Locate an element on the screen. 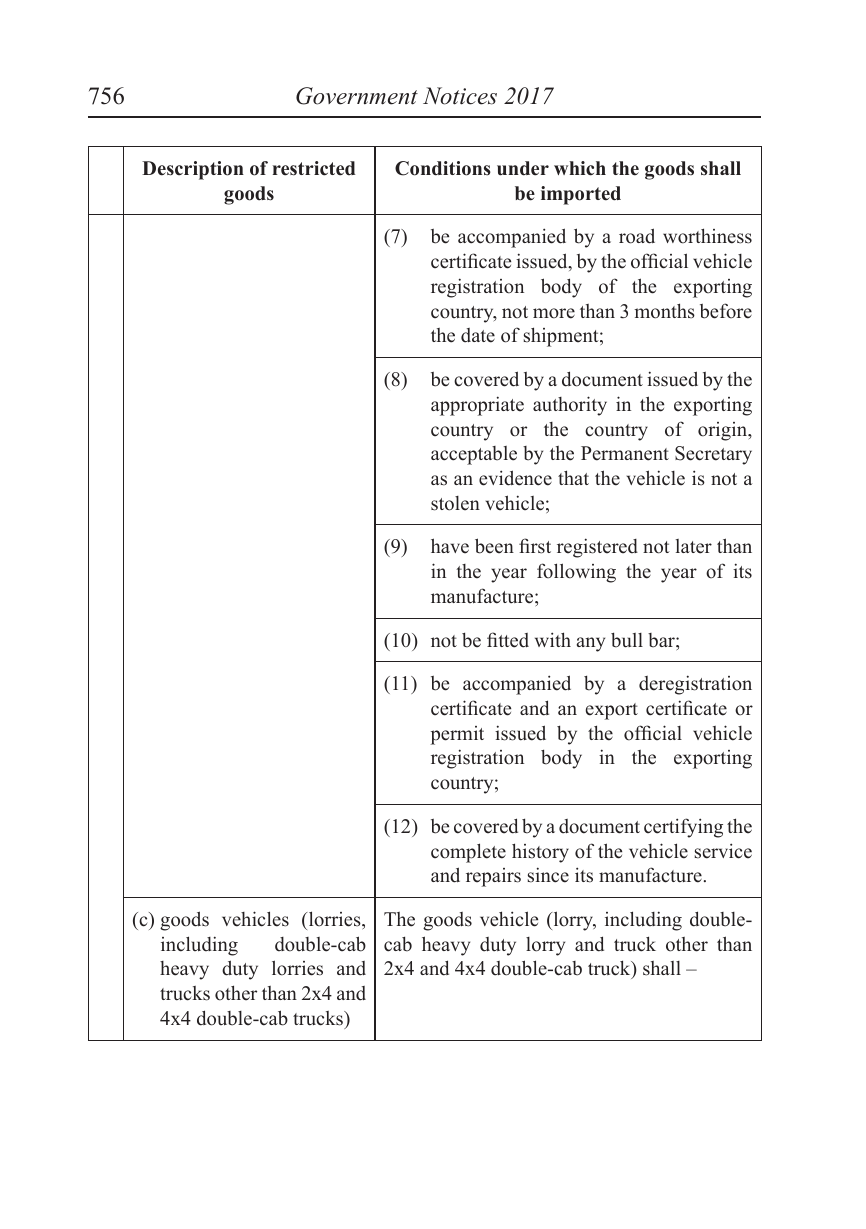 This screenshot has width=866, height=1229. stolen is located at coordinates (455, 503).
